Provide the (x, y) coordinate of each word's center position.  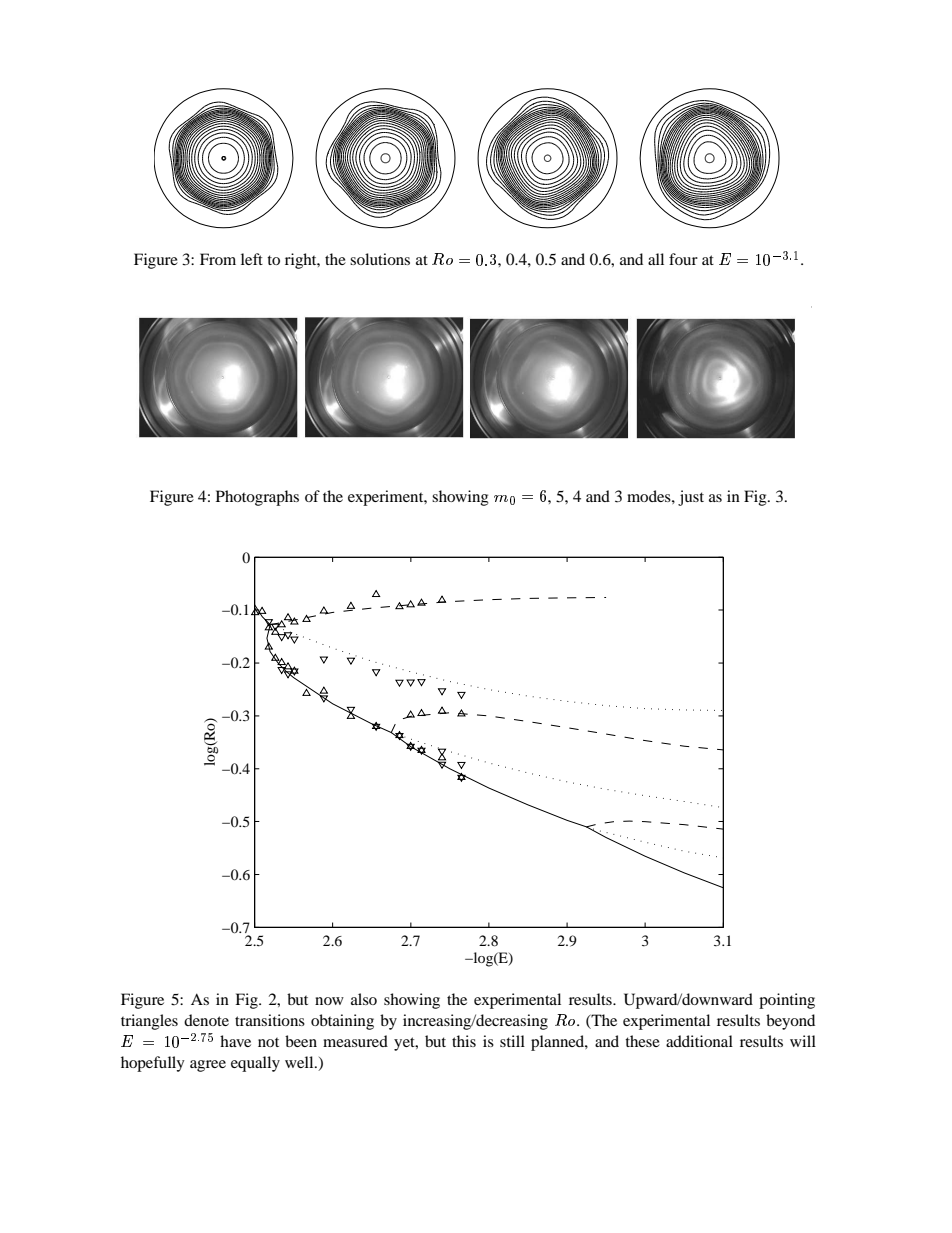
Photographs (257, 498)
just (691, 498)
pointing (787, 1001)
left (252, 259)
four (683, 259)
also (364, 999)
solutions (380, 259)
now (329, 1001)
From (218, 259)
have (235, 1041)
